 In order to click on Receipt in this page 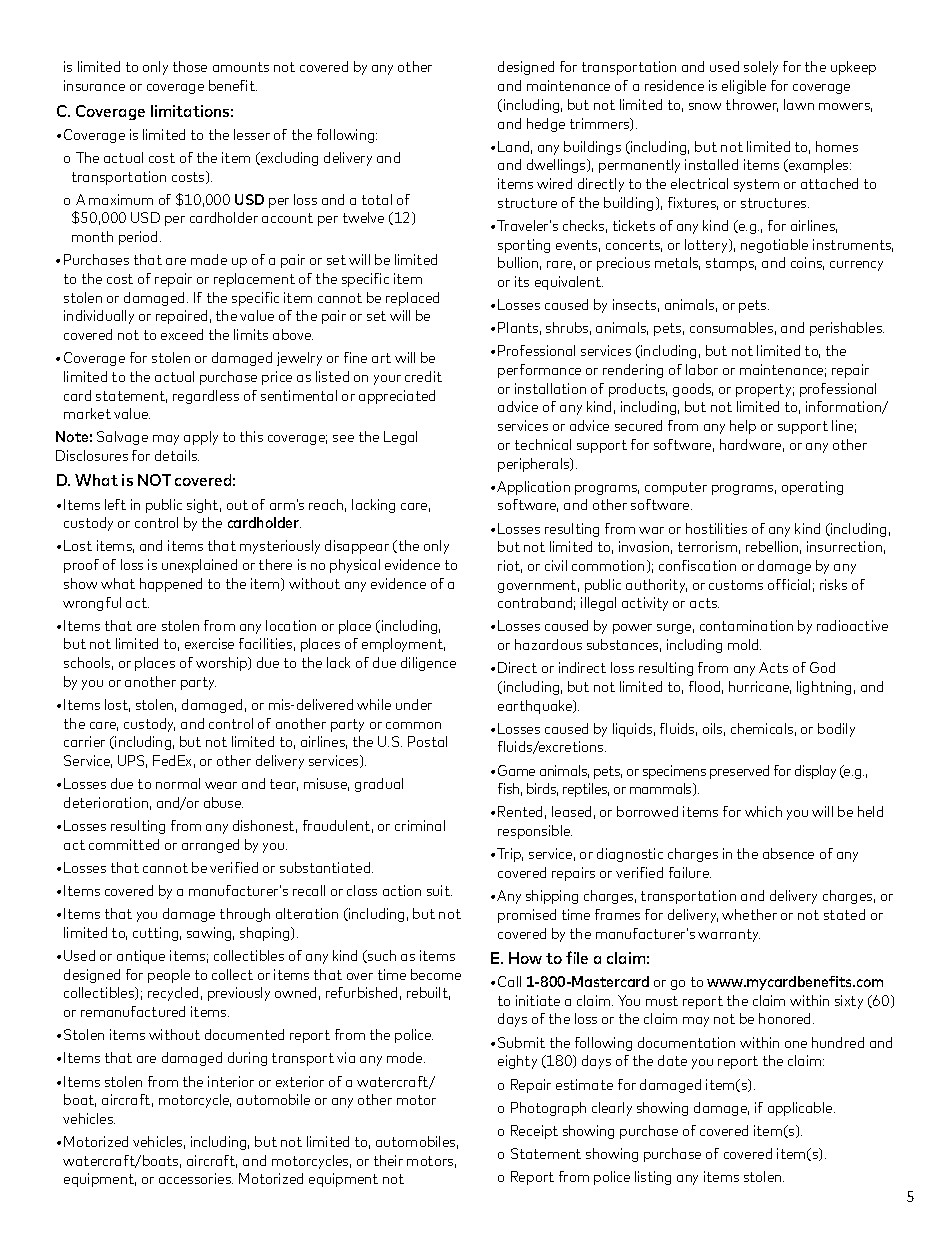, I will do `click(534, 1132)`.
